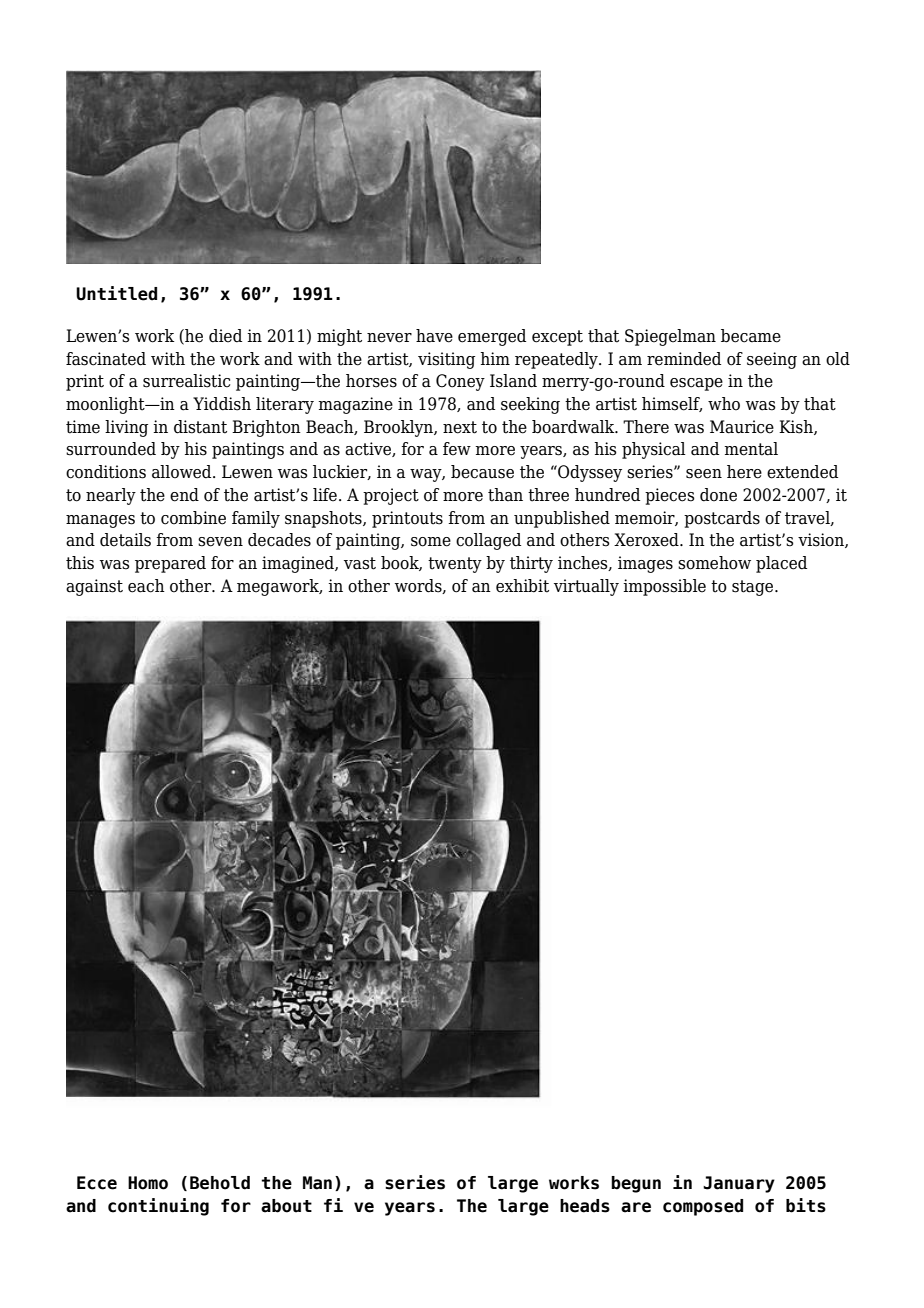 The height and width of the image is (1308, 924). I want to click on exhibit, so click(522, 586).
